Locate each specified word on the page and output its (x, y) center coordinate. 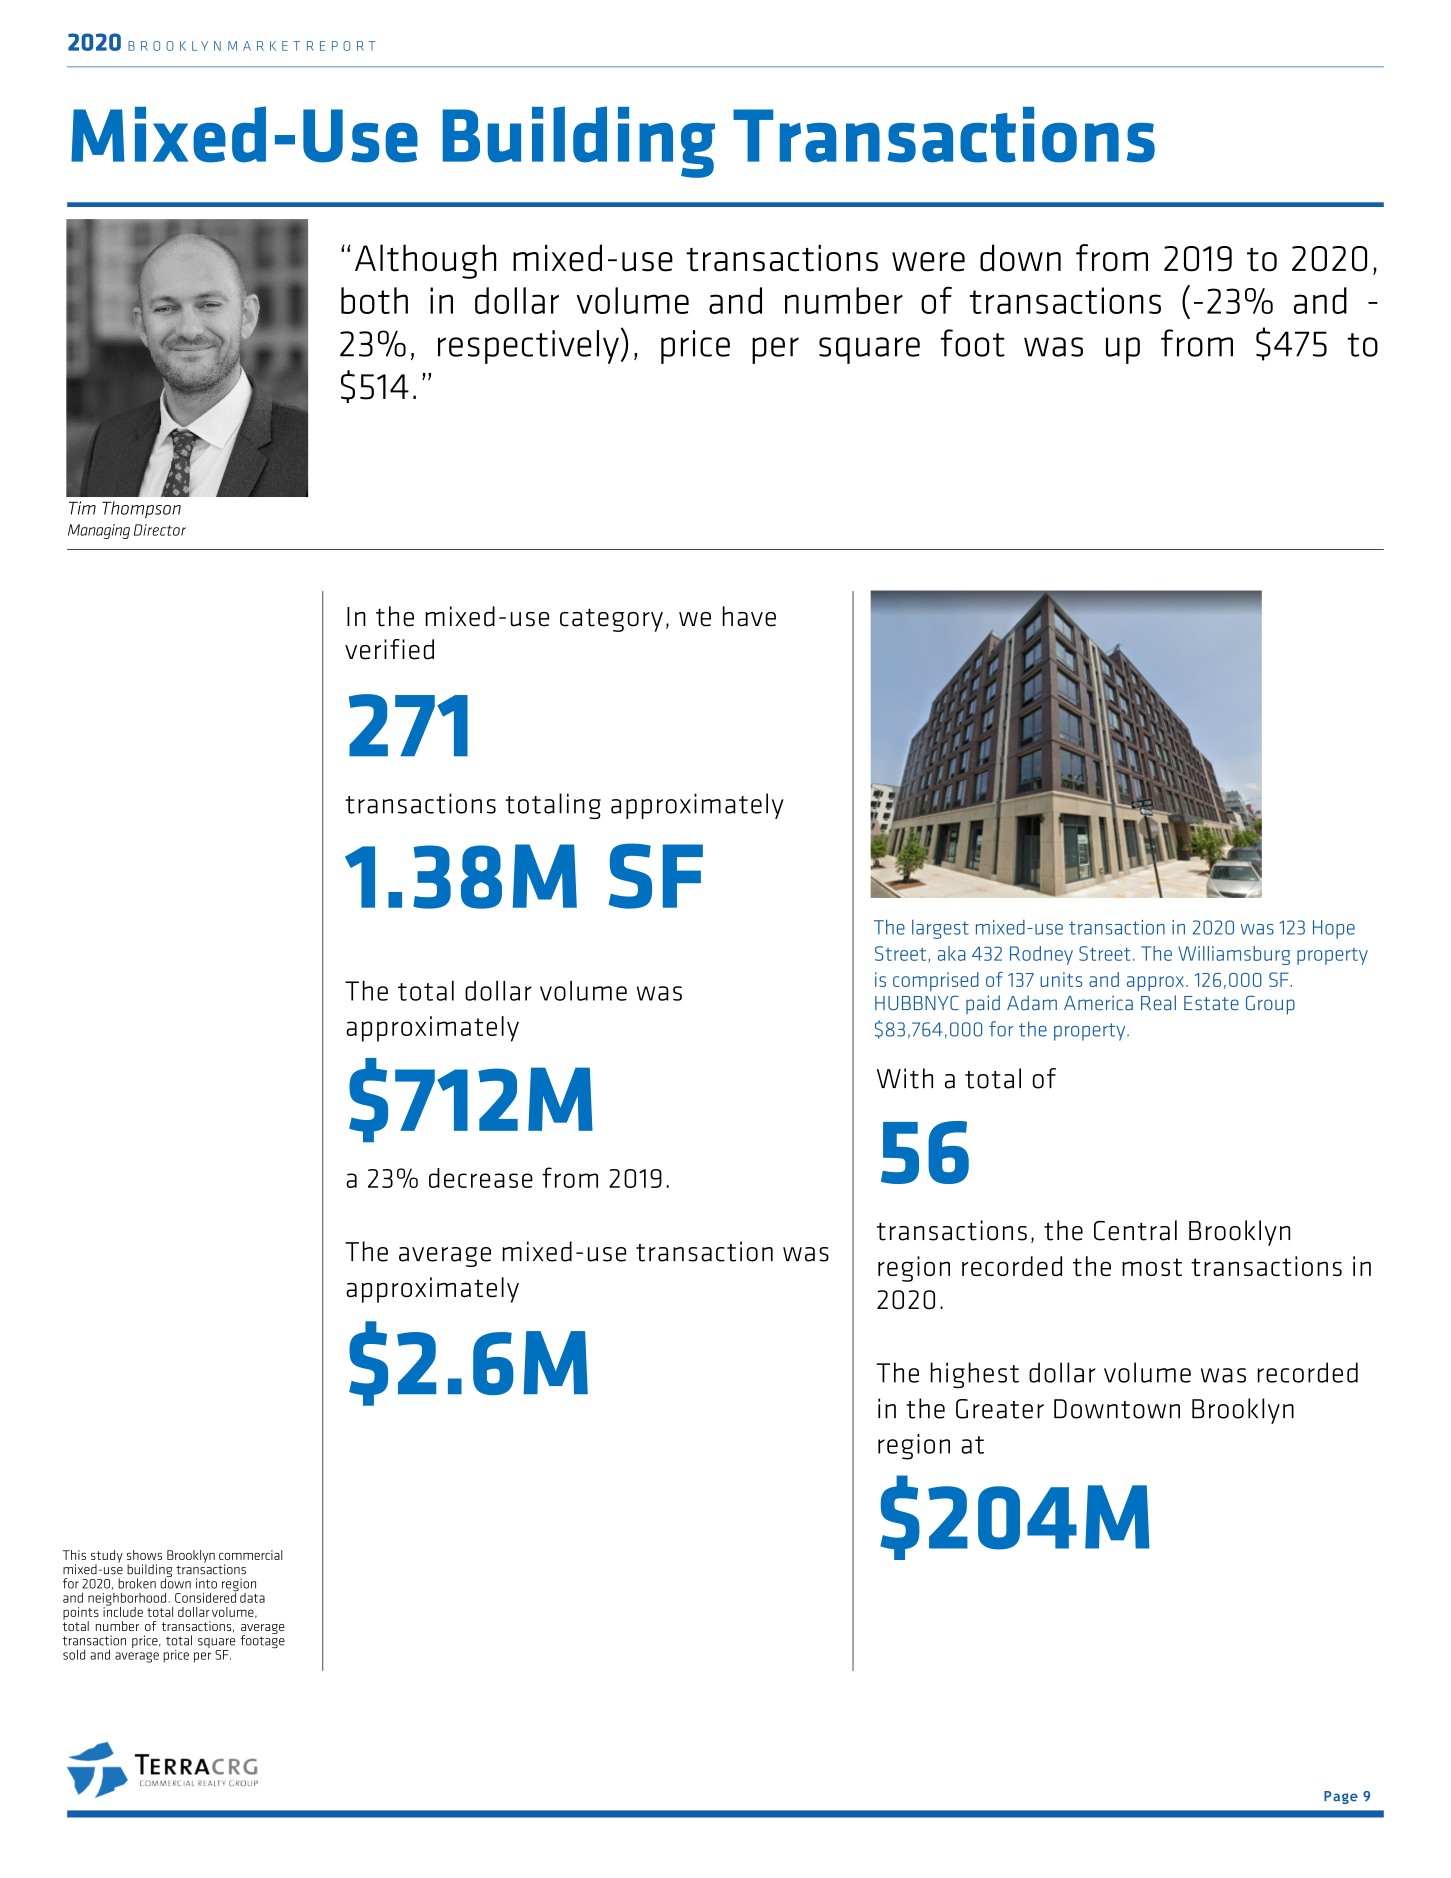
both (374, 300)
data (251, 1596)
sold (74, 1654)
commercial (251, 1555)
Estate (1211, 1003)
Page (1341, 1797)
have (749, 616)
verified (389, 649)
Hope (1334, 929)
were (928, 262)
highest (974, 1375)
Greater (1000, 1409)
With (905, 1078)
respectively (528, 347)
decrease (481, 1178)
